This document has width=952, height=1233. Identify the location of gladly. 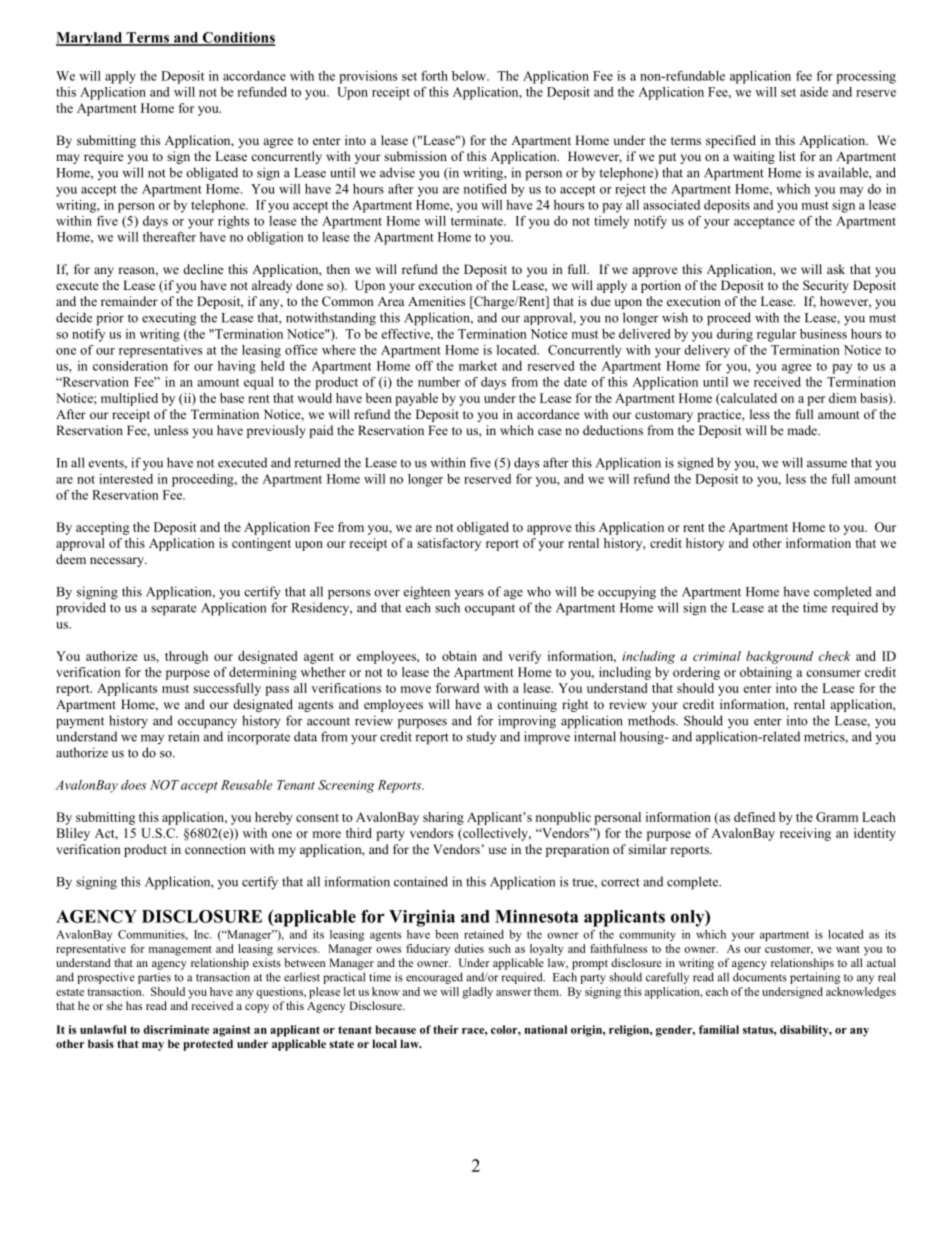
(477, 993).
